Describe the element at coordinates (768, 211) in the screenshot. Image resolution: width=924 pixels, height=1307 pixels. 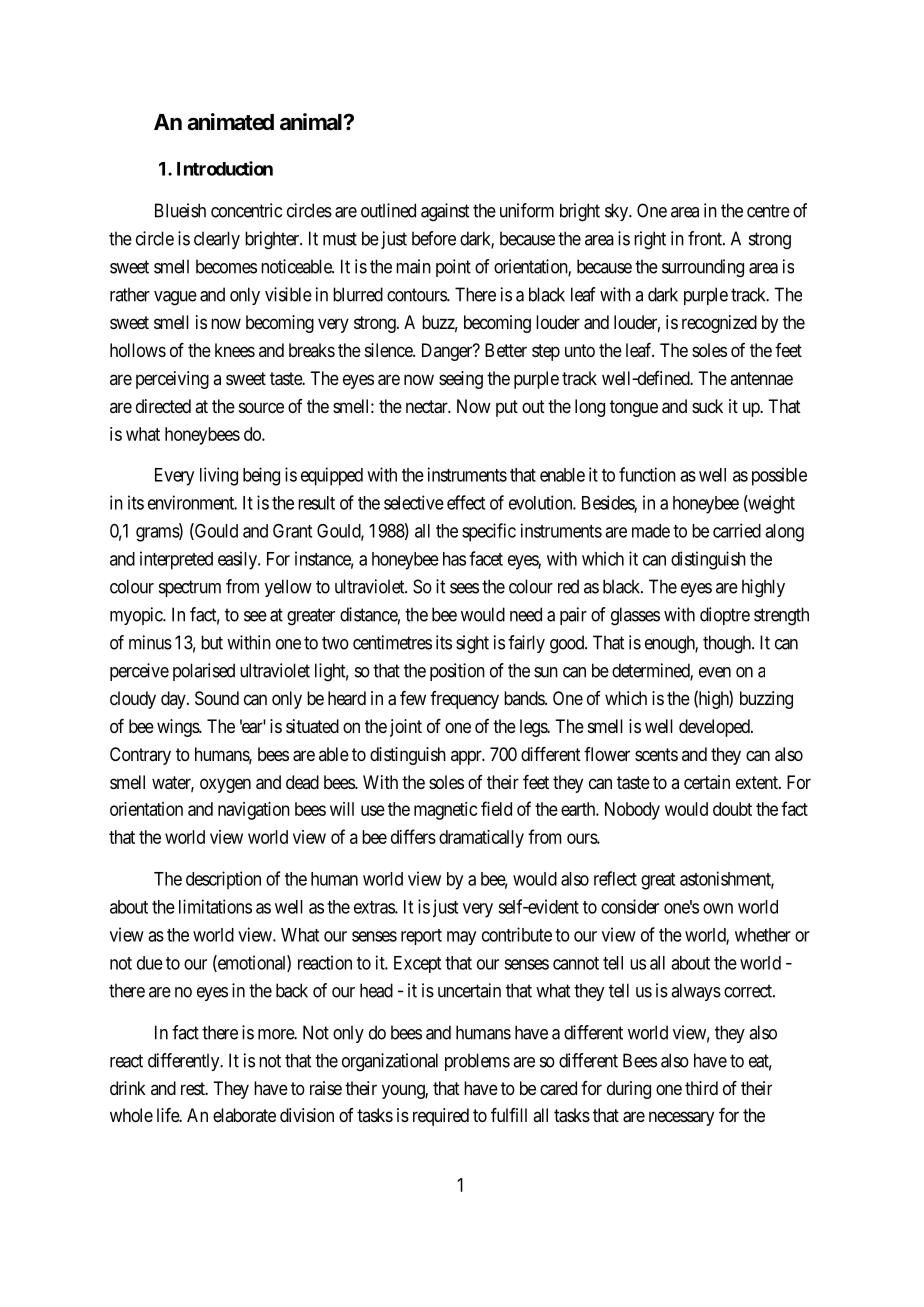
I see `centre` at that location.
